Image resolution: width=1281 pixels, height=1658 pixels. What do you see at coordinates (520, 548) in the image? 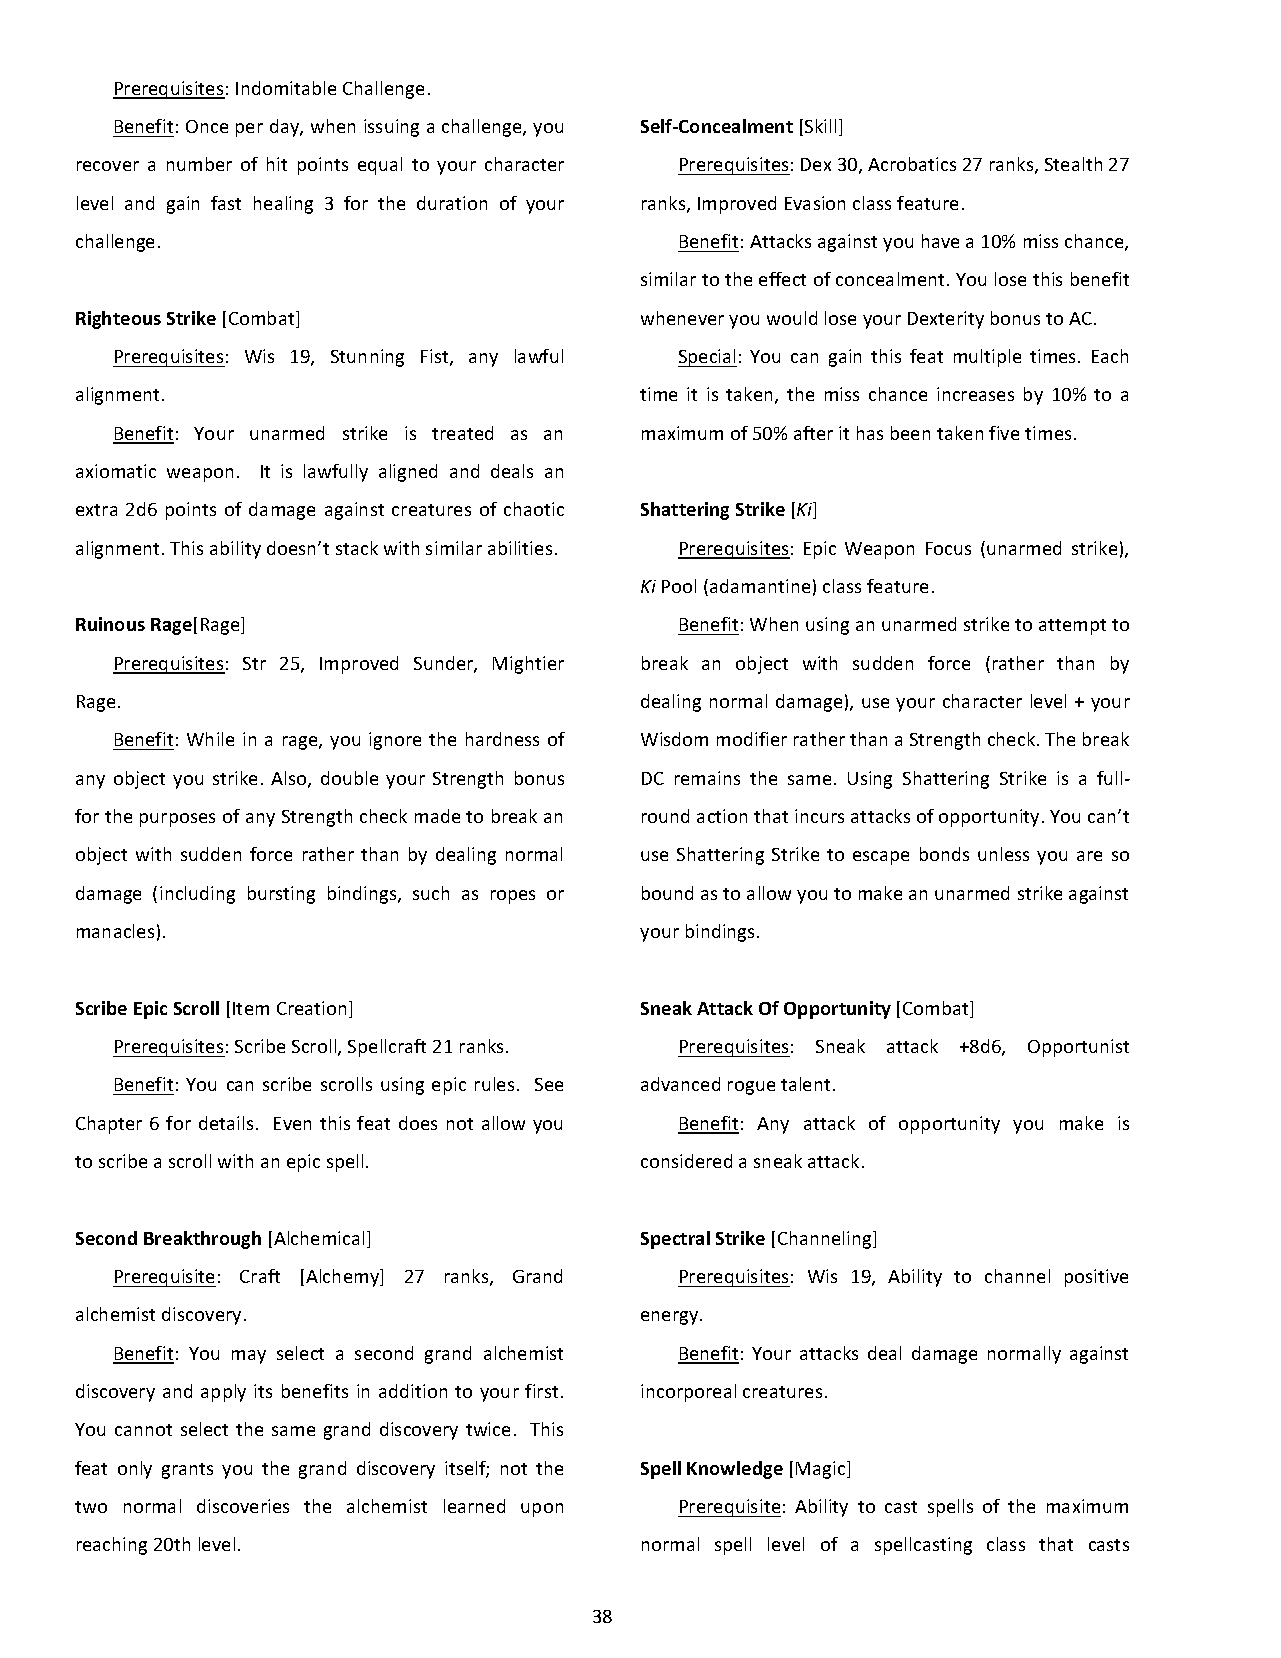
I see `abilities` at bounding box center [520, 548].
